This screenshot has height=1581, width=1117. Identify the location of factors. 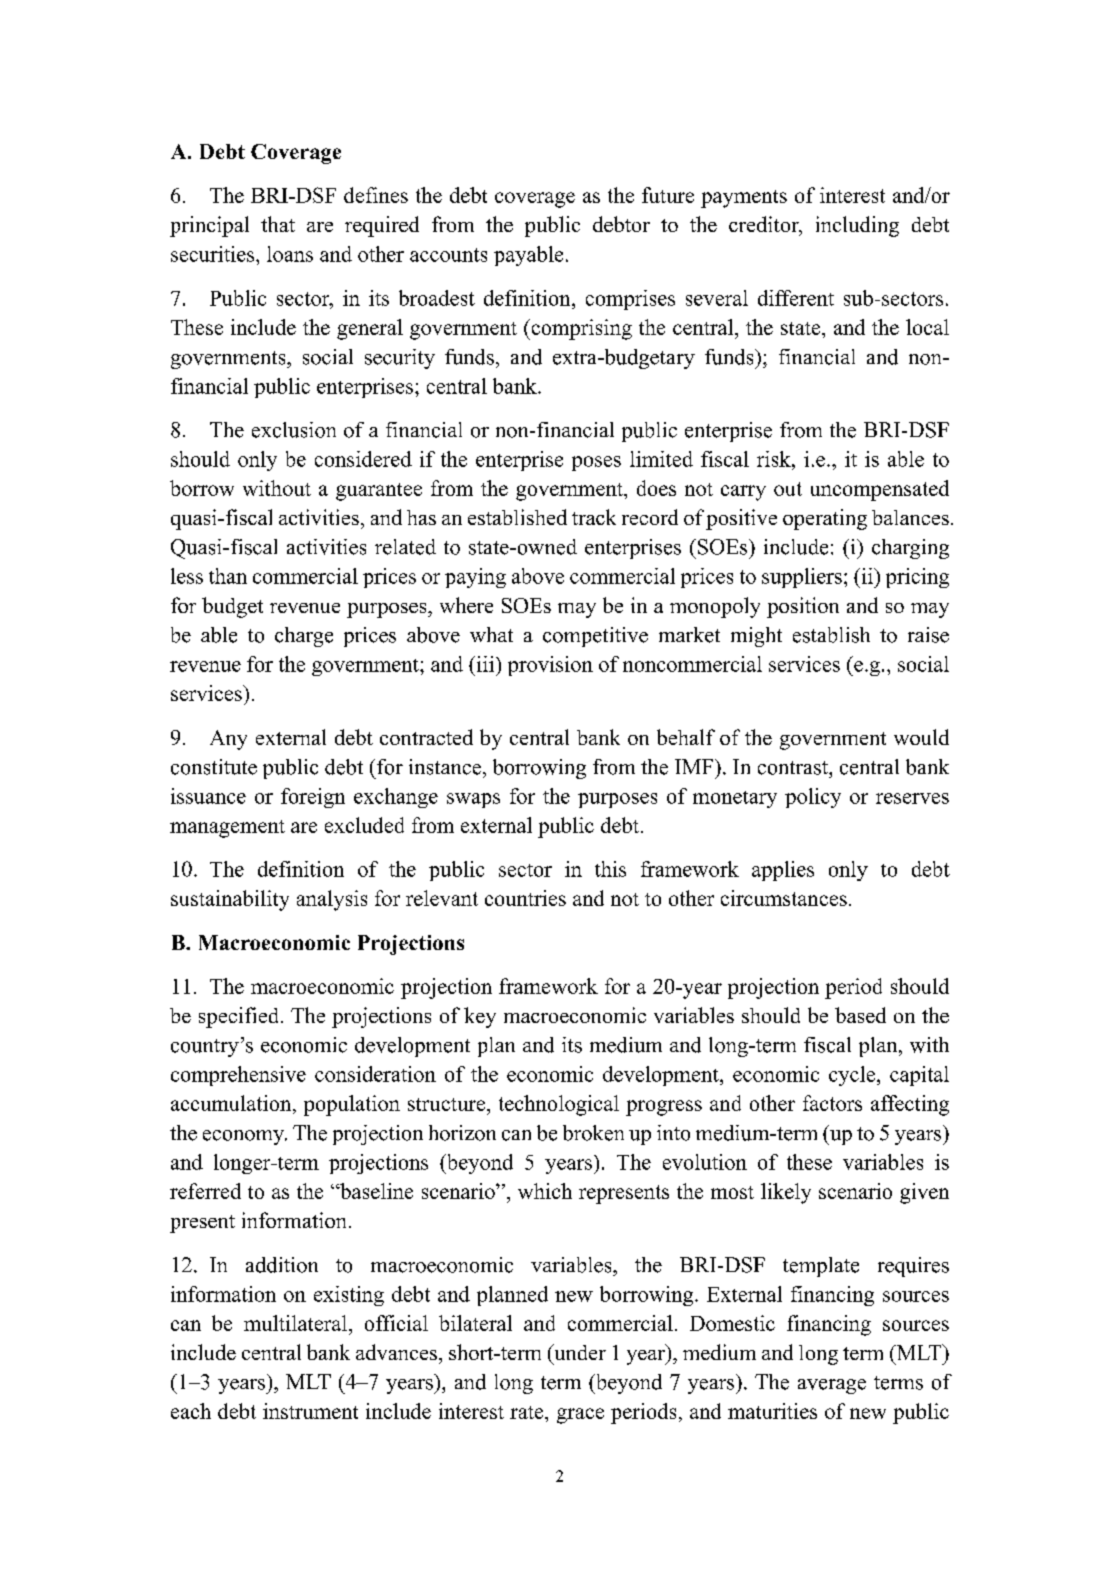
(832, 1103).
